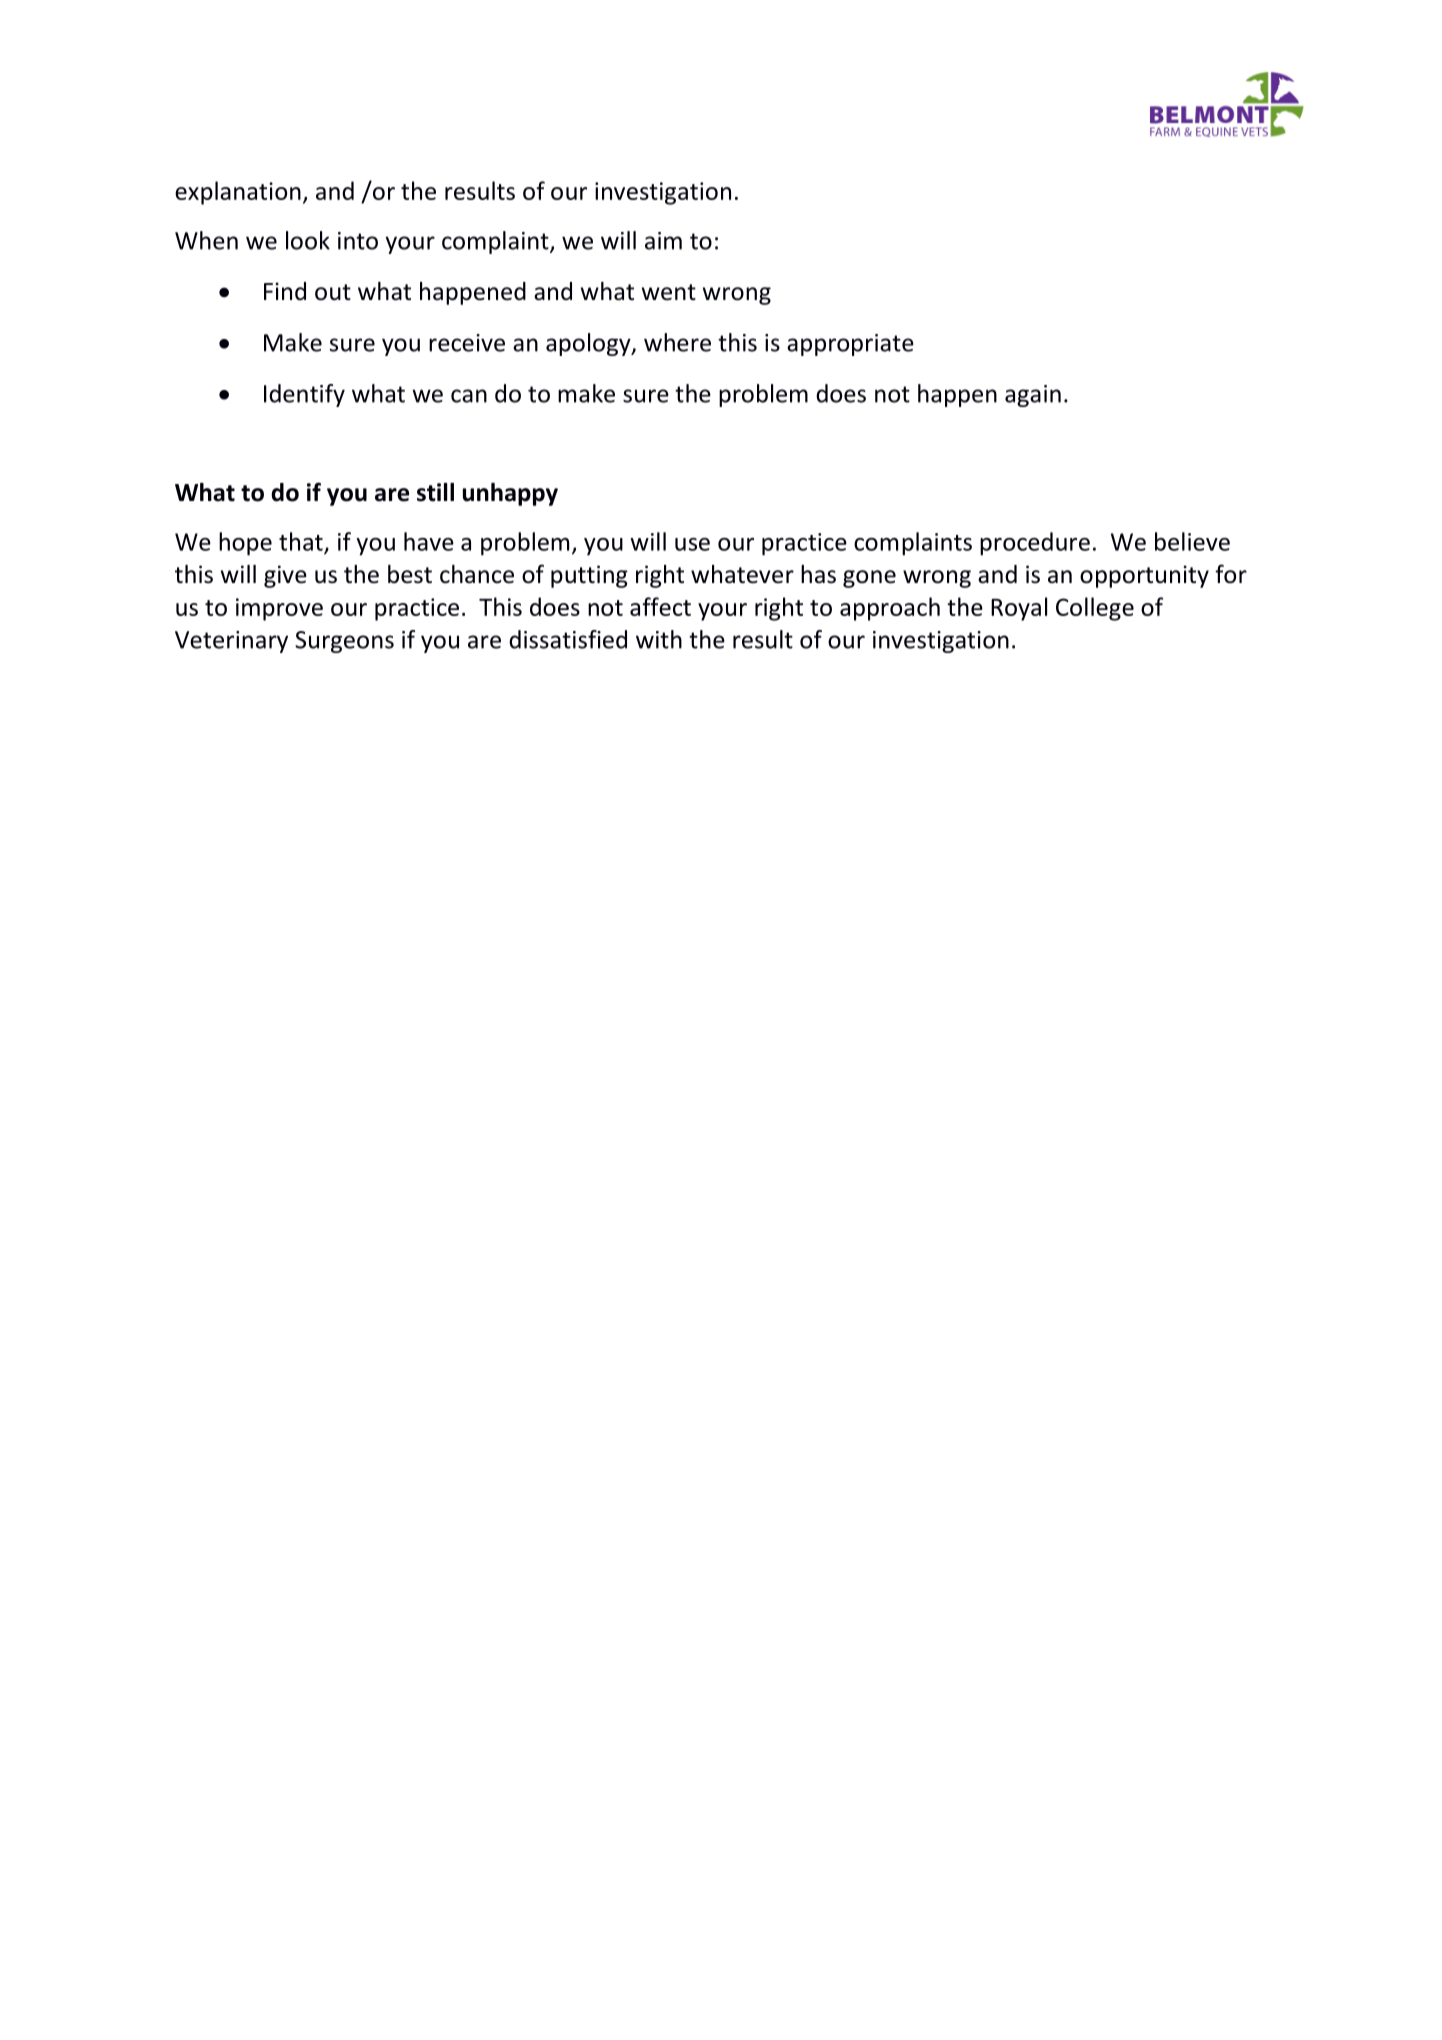 The image size is (1442, 2040). I want to click on Surgeons, so click(344, 642).
